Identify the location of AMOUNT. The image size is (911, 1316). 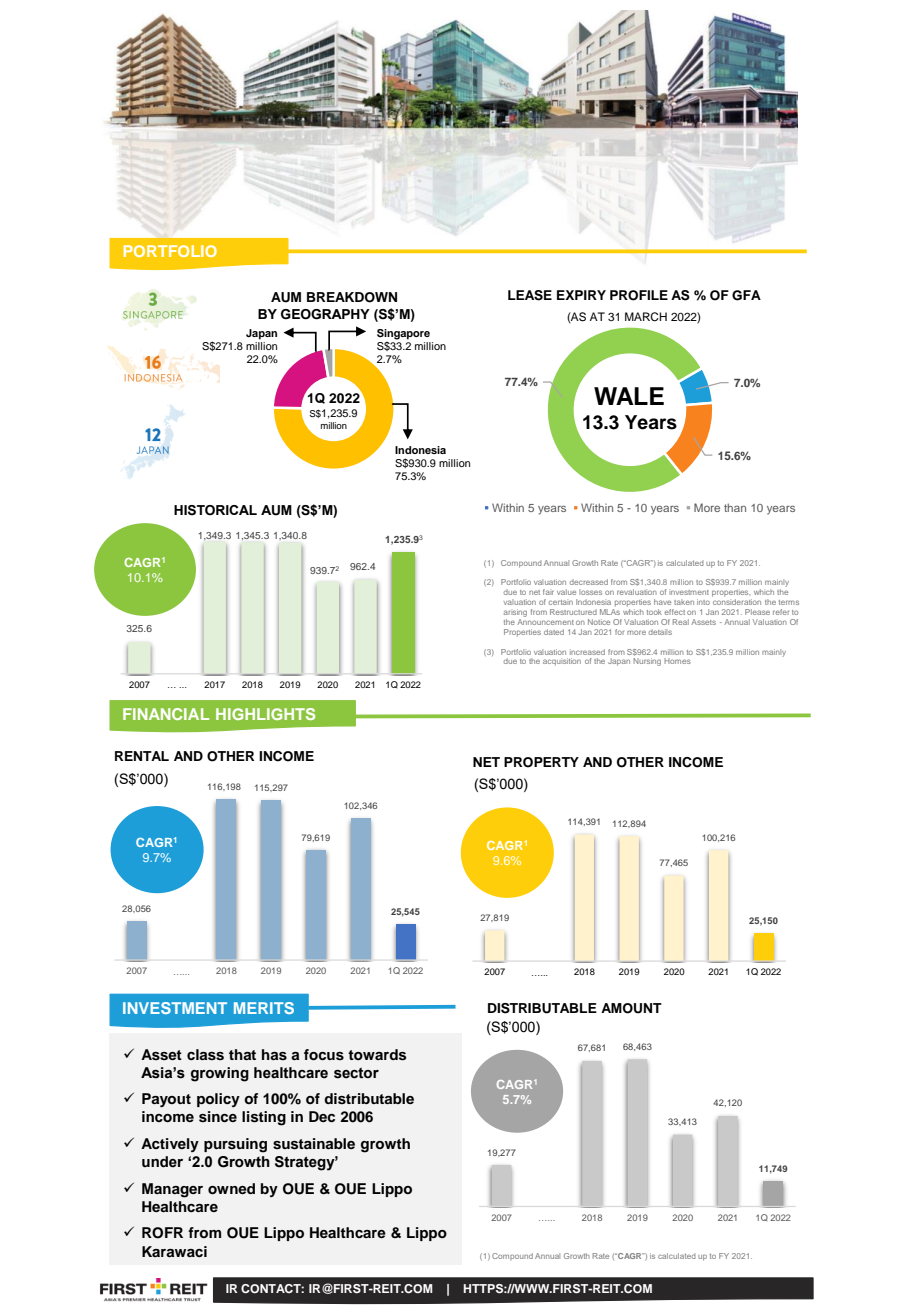
(631, 1008).
